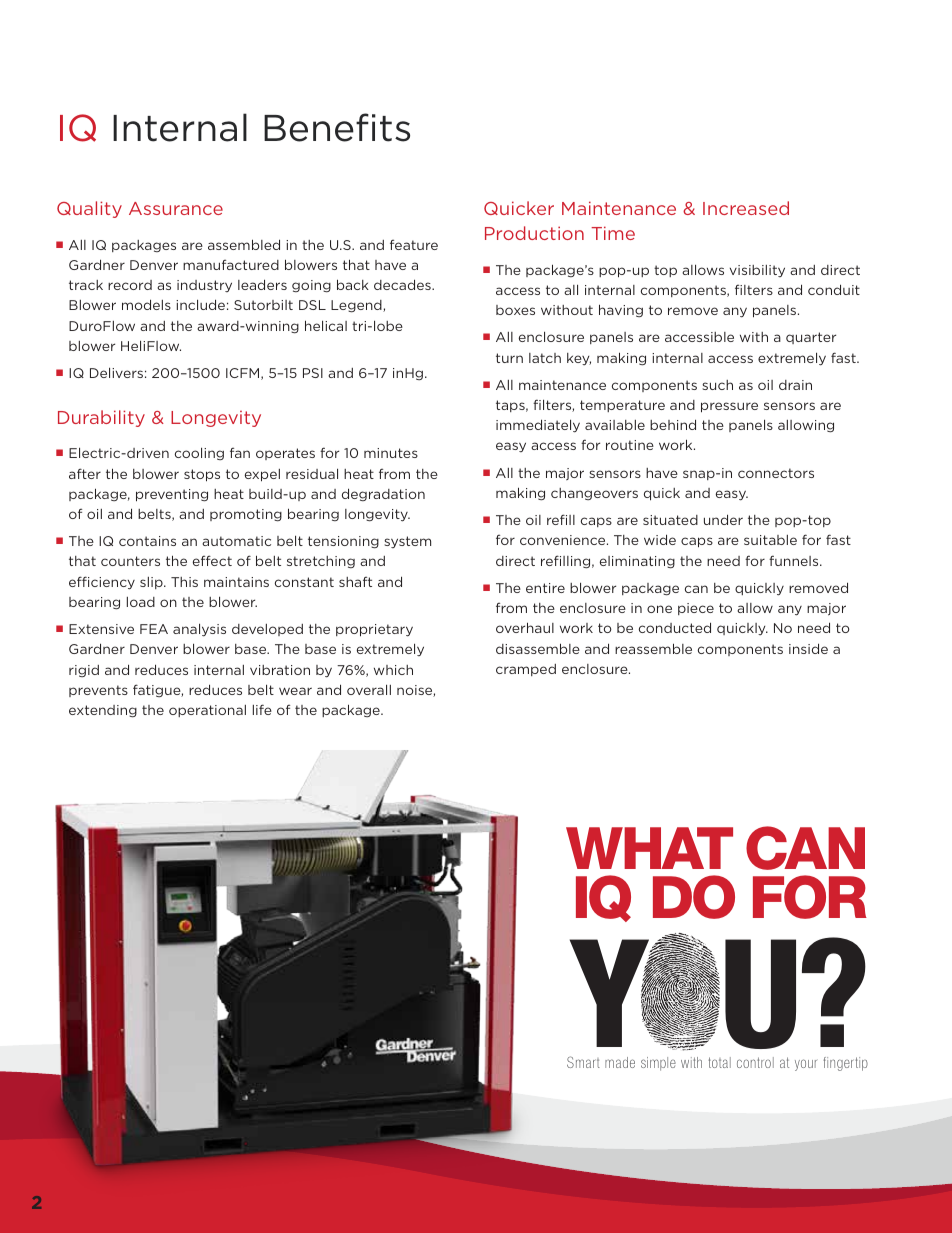  I want to click on Assurance, so click(176, 208).
